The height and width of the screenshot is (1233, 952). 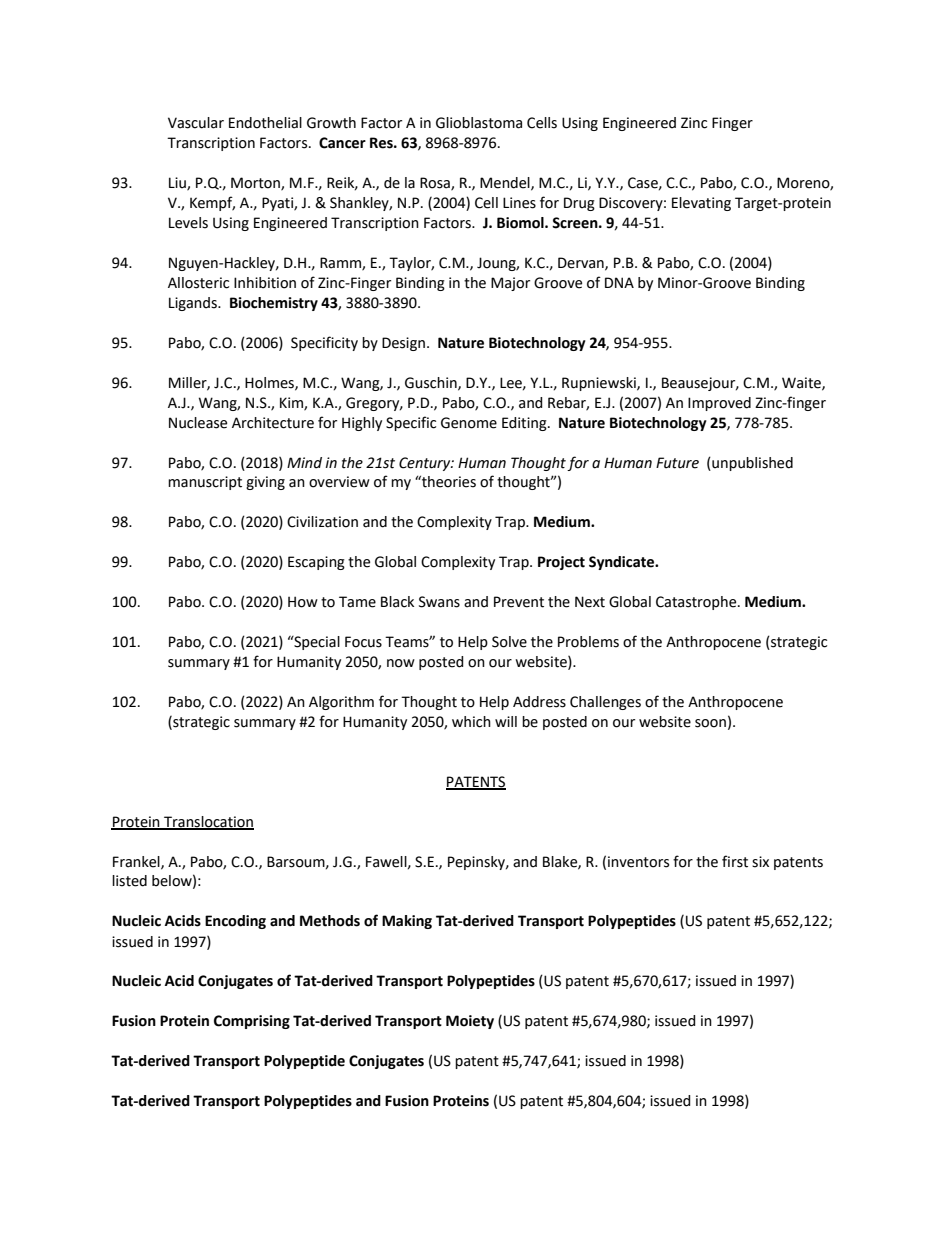 I want to click on Catastrophe, so click(x=697, y=603).
